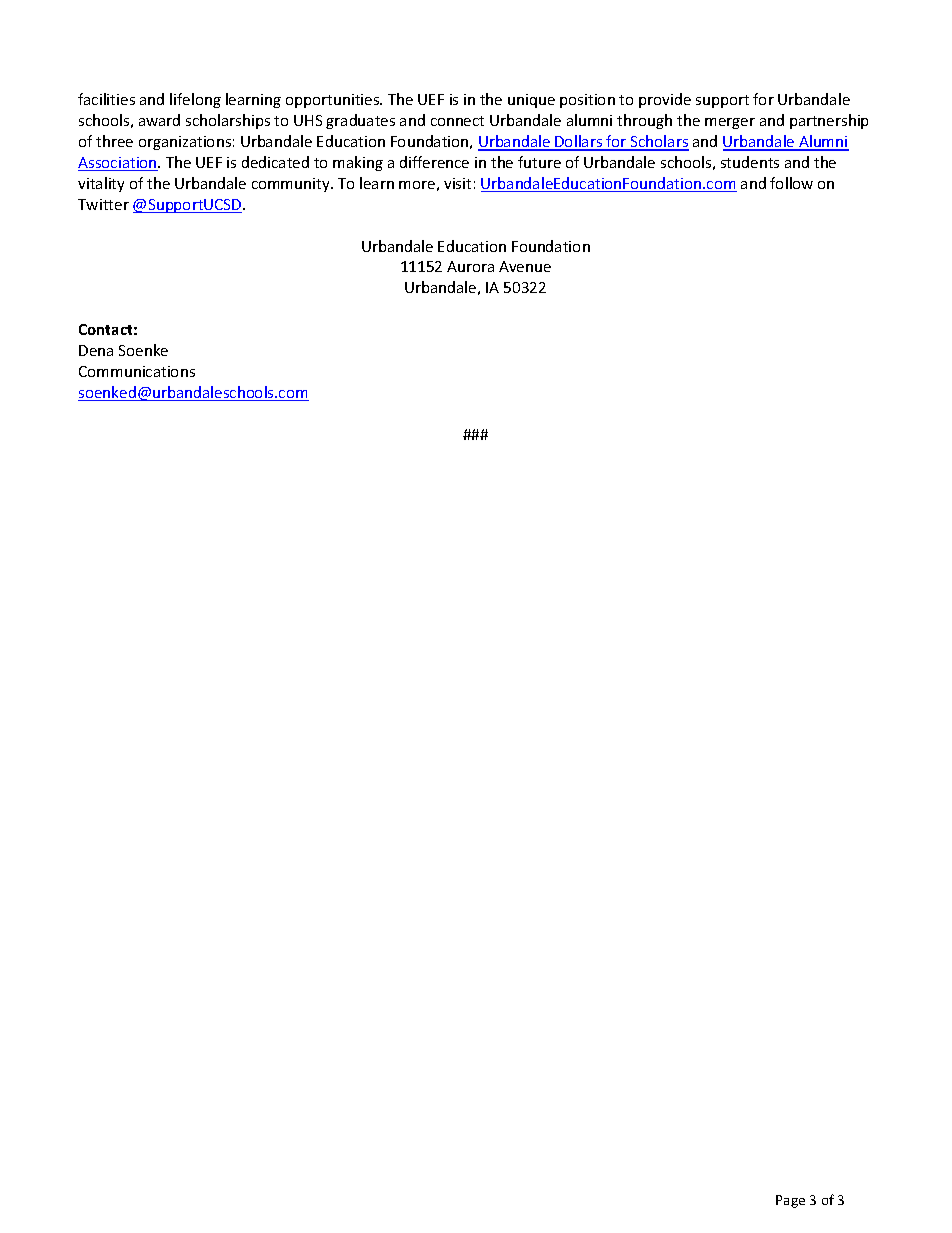  What do you see at coordinates (457, 121) in the image?
I see `connect` at bounding box center [457, 121].
